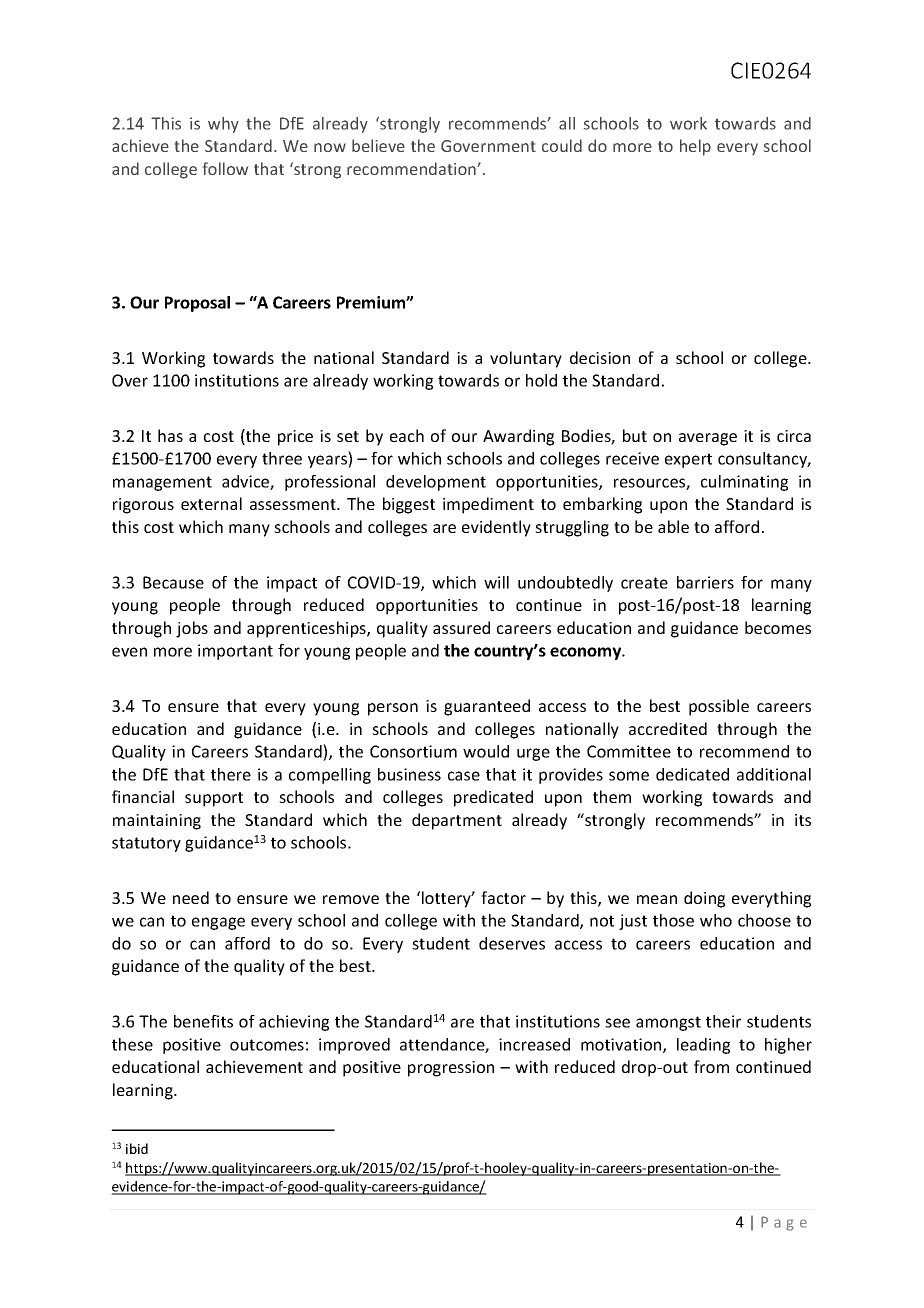 The image size is (924, 1308). I want to click on believe, so click(378, 145).
